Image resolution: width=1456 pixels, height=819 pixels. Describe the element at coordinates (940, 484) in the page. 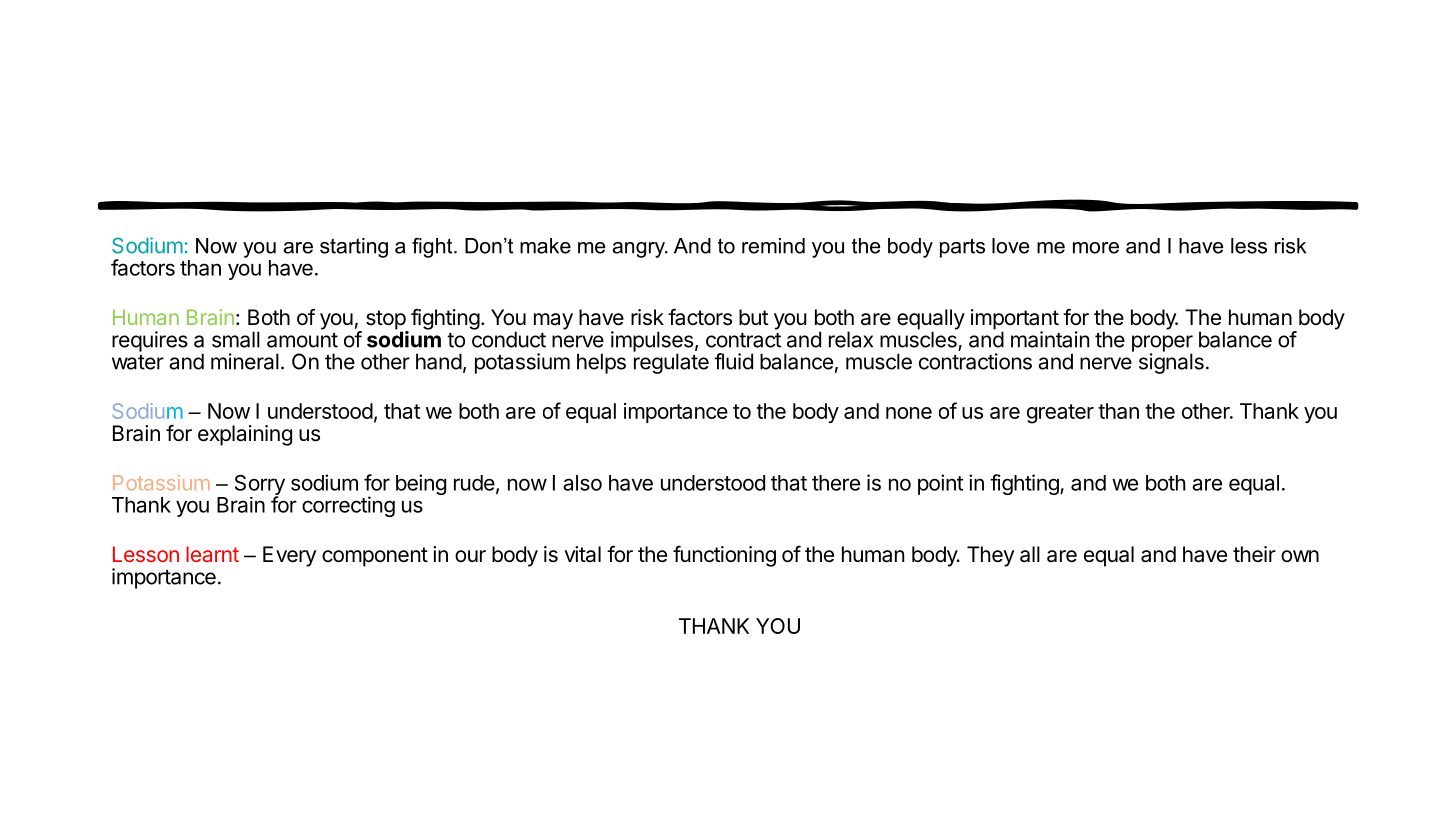

I see `point` at that location.
